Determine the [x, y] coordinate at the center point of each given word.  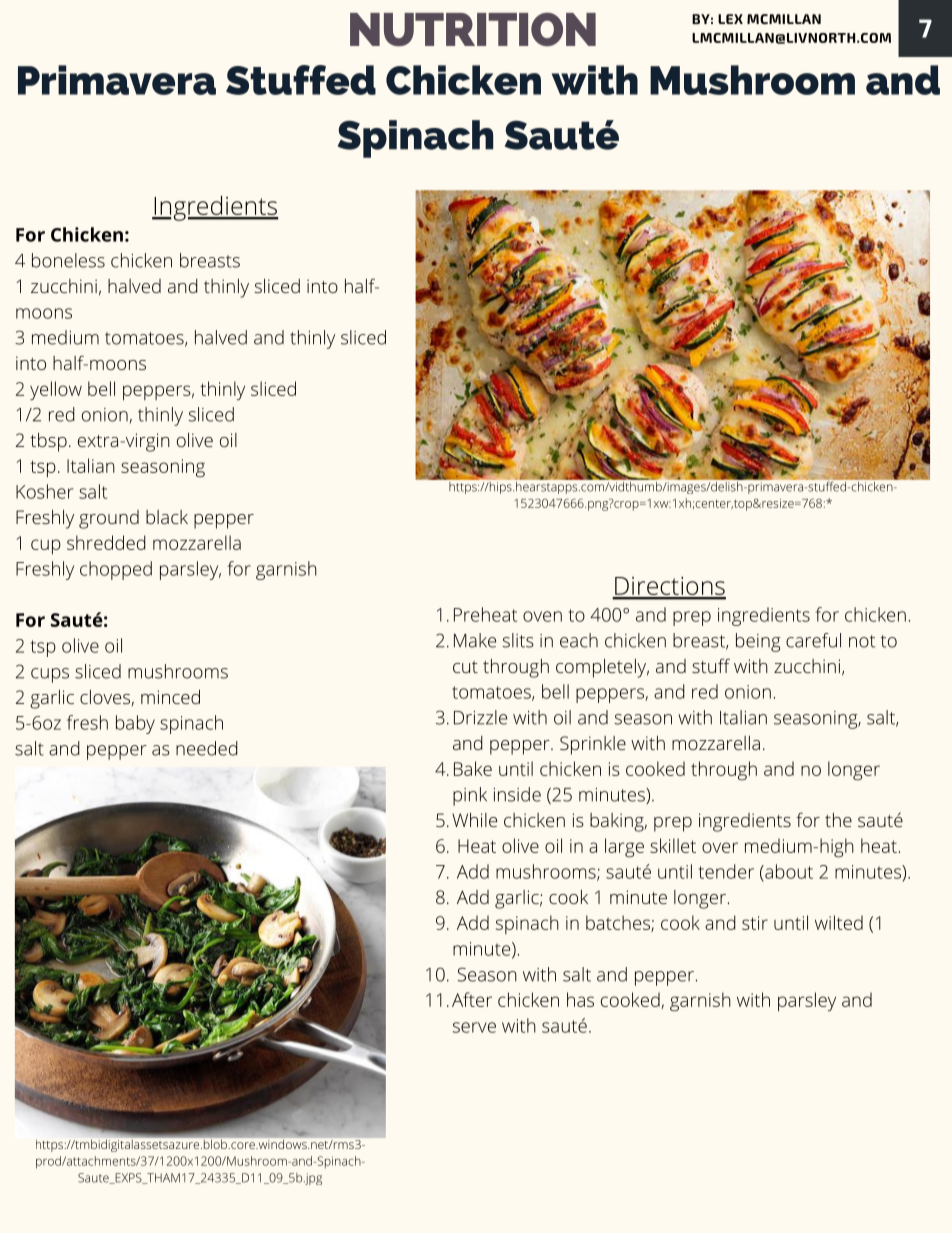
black [167, 517]
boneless [68, 260]
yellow [56, 390]
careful [813, 640]
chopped [116, 570]
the [838, 820]
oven [542, 616]
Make [475, 640]
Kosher [44, 491]
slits [518, 640]
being [758, 642]
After [472, 999]
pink [470, 796]
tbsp [48, 442]
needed [207, 748]
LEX [730, 19]
